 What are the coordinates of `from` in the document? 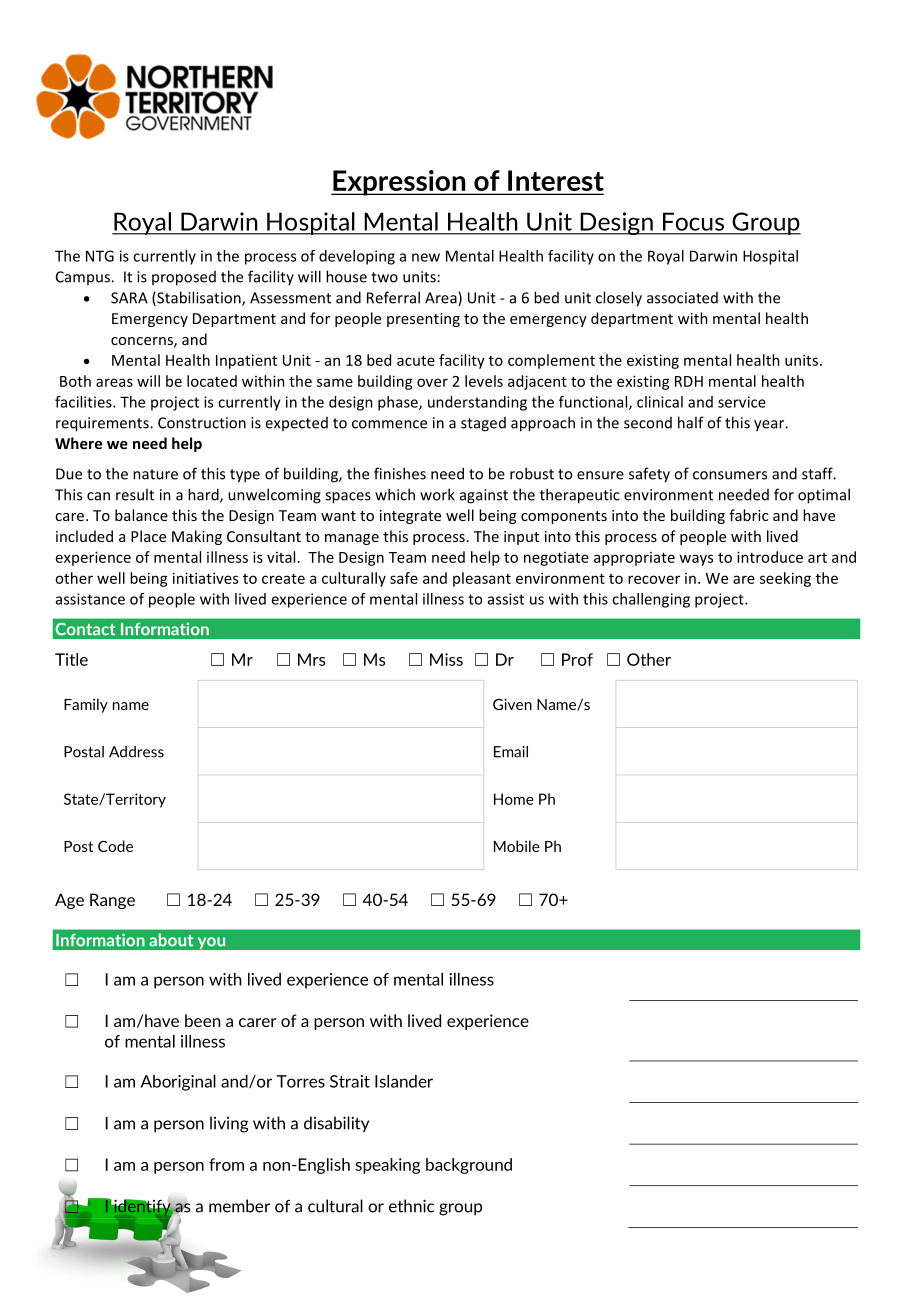 It's located at (226, 1164).
